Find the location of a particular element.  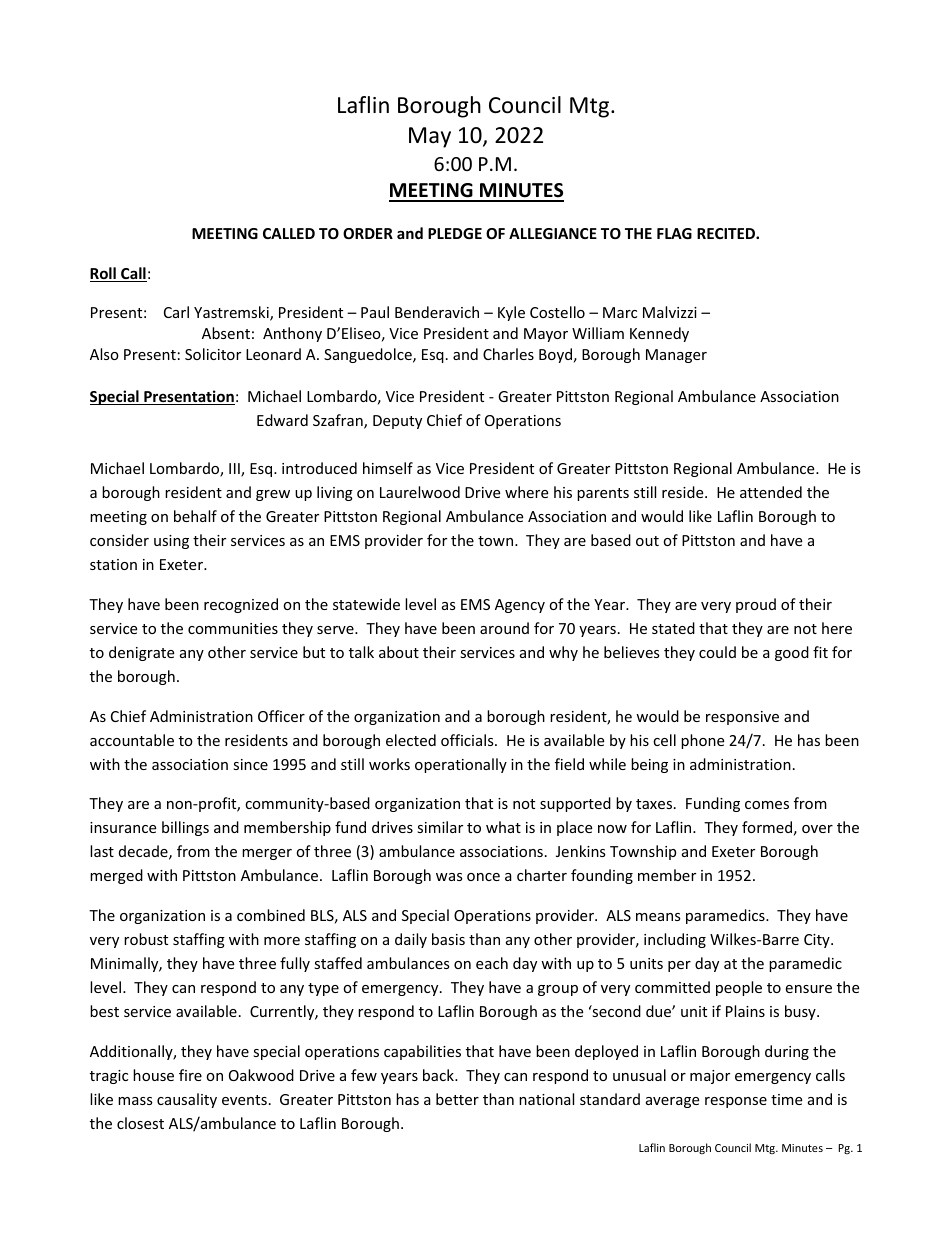

about is located at coordinates (399, 652).
